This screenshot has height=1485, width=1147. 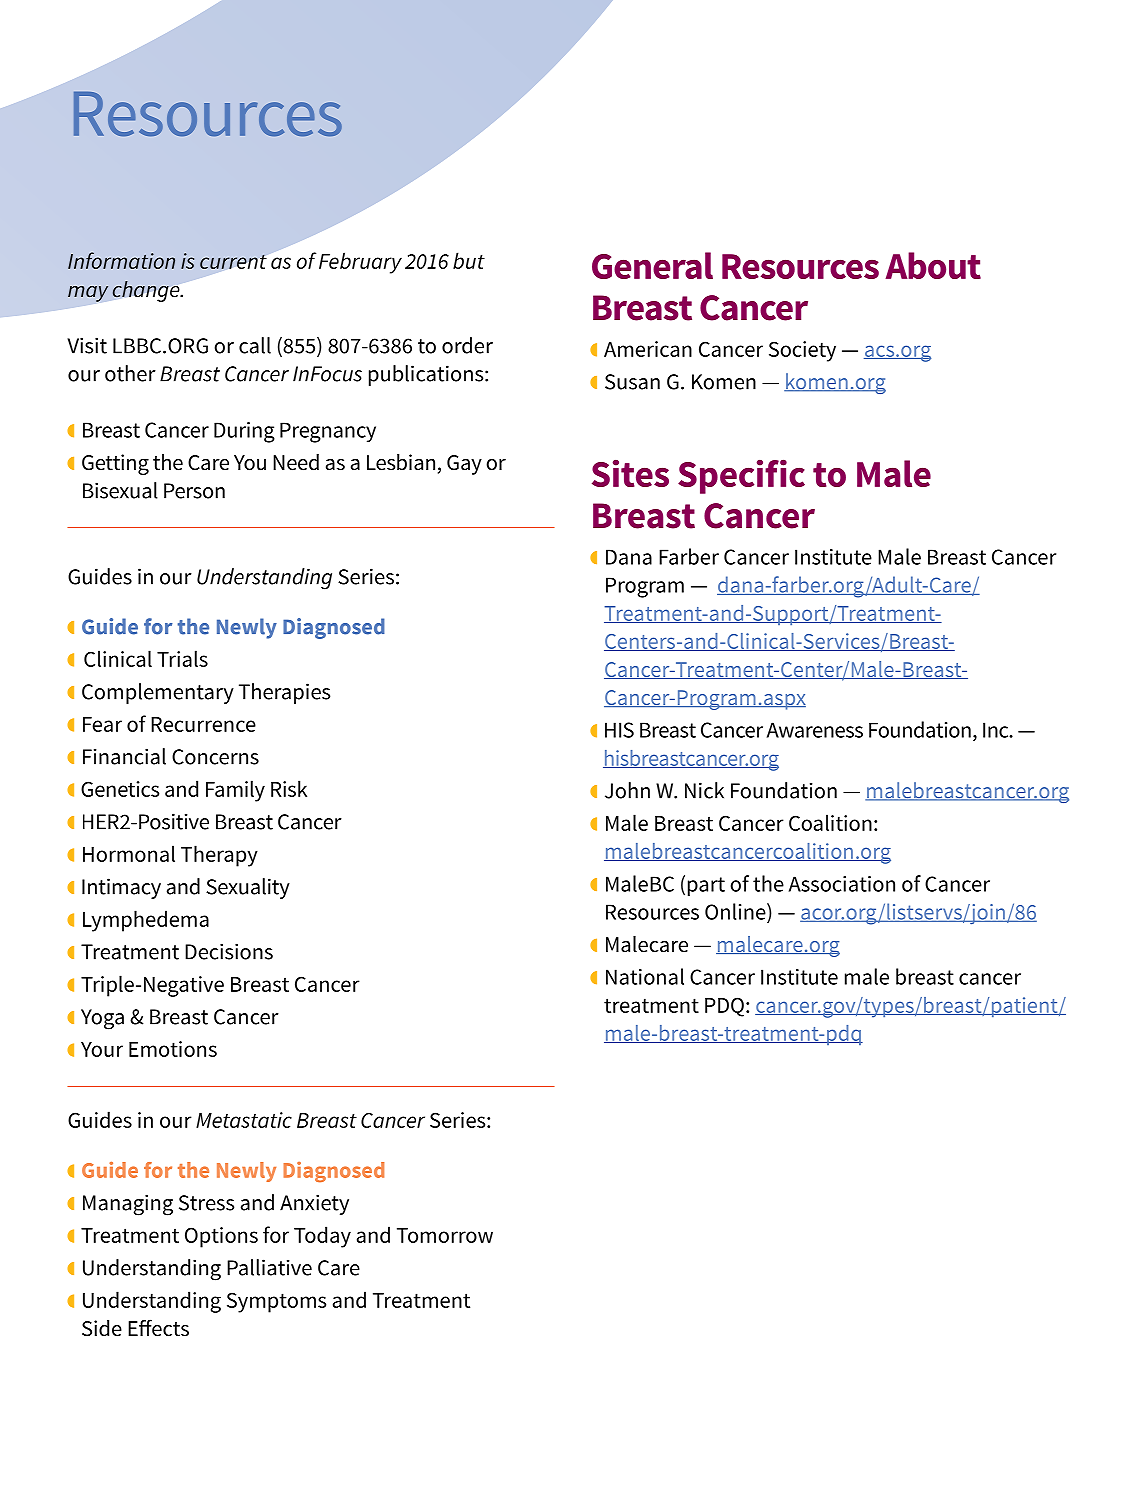 I want to click on part, so click(x=706, y=886).
